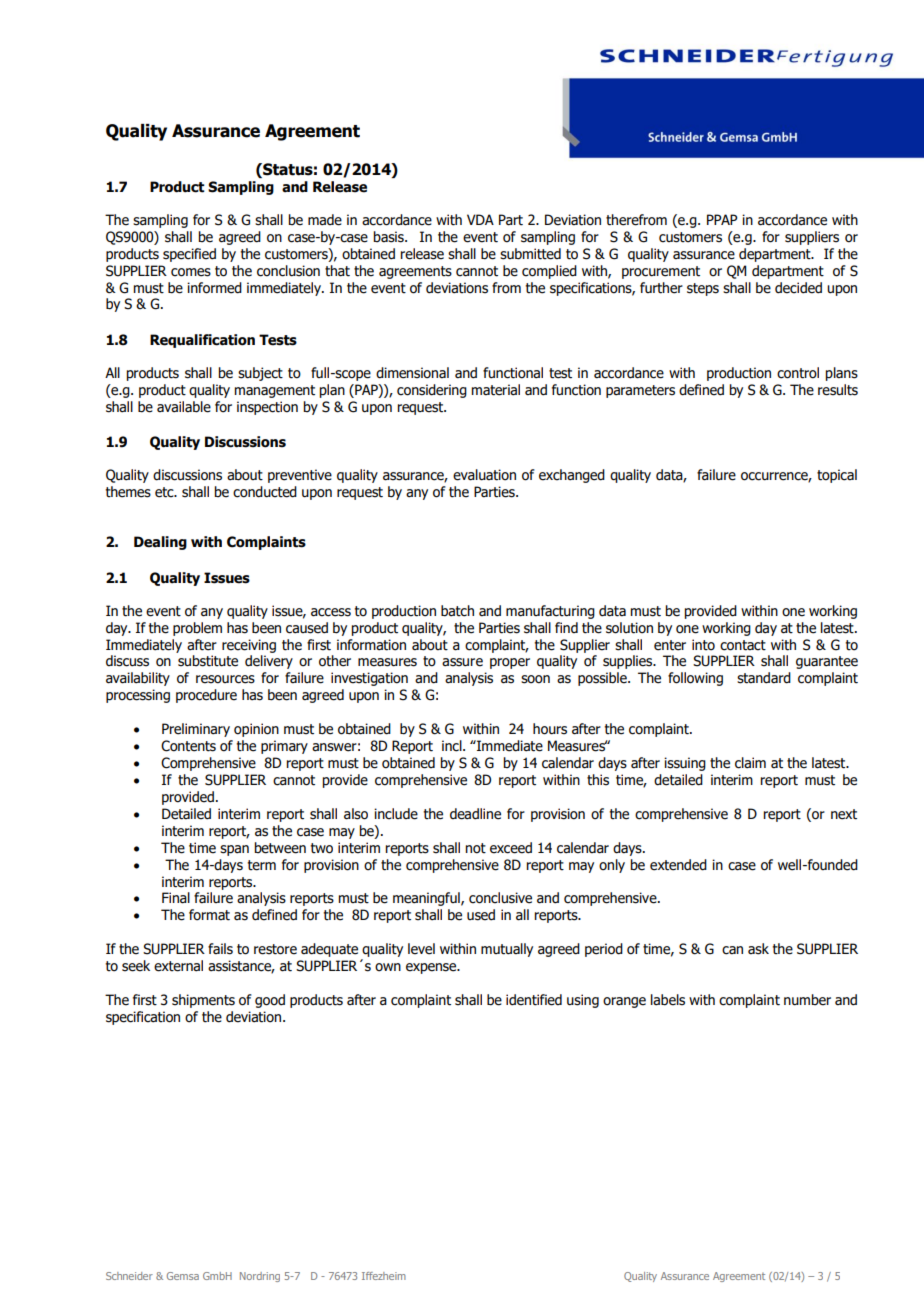  Describe the element at coordinates (188, 746) in the document. I see `Contents` at that location.
